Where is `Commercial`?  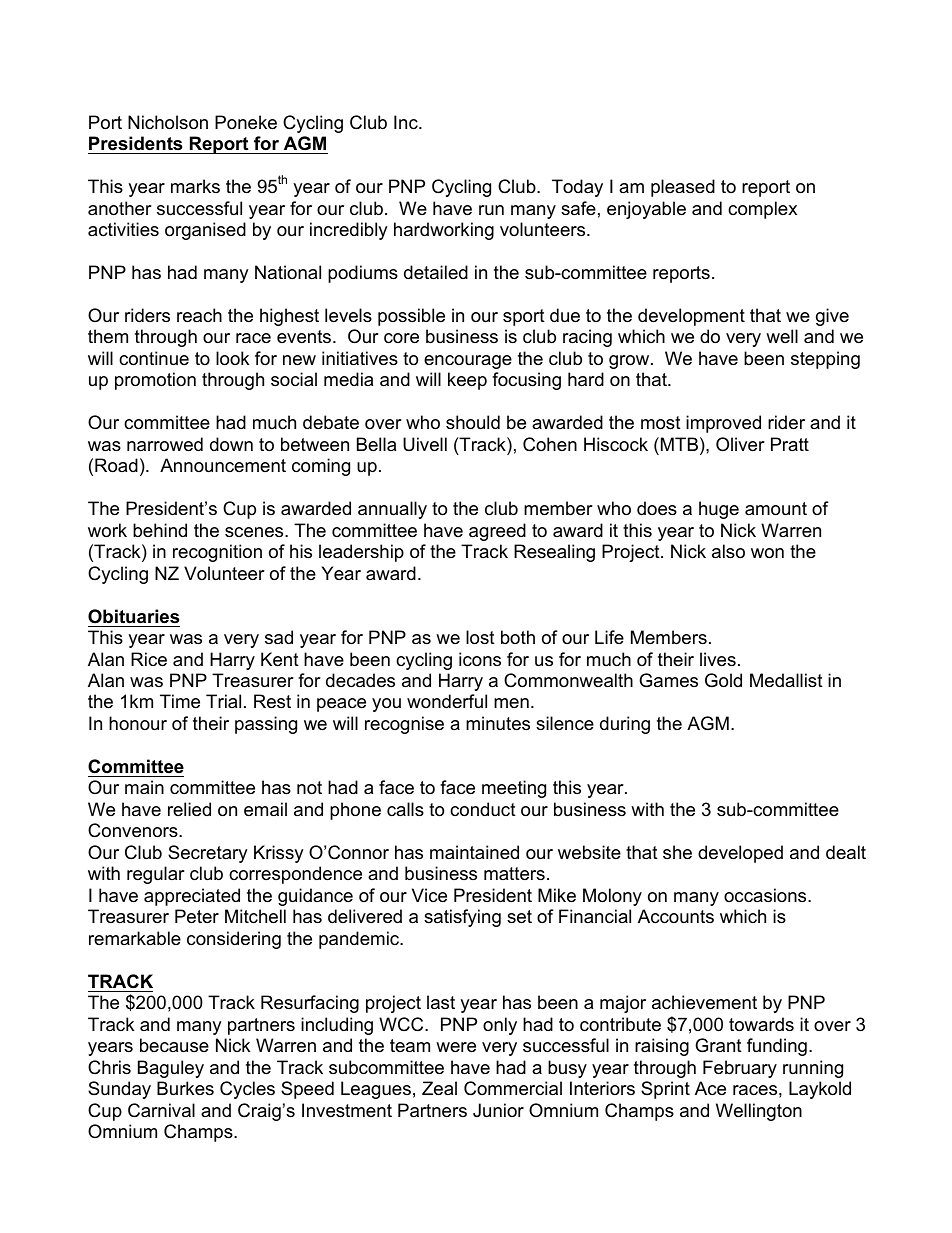
Commercial is located at coordinates (513, 1088).
